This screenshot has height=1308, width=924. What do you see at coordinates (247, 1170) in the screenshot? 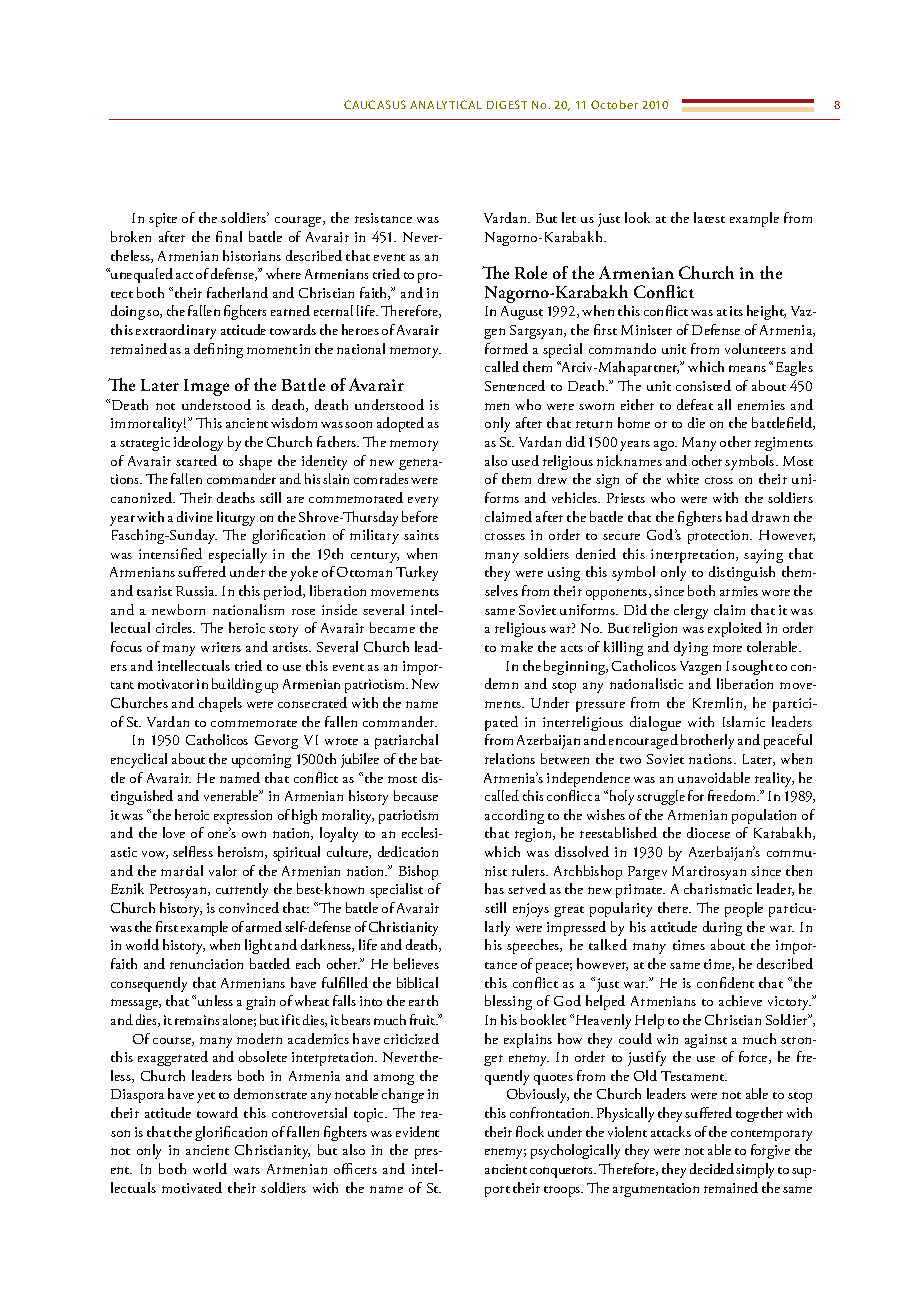
I see `wars` at bounding box center [247, 1170].
